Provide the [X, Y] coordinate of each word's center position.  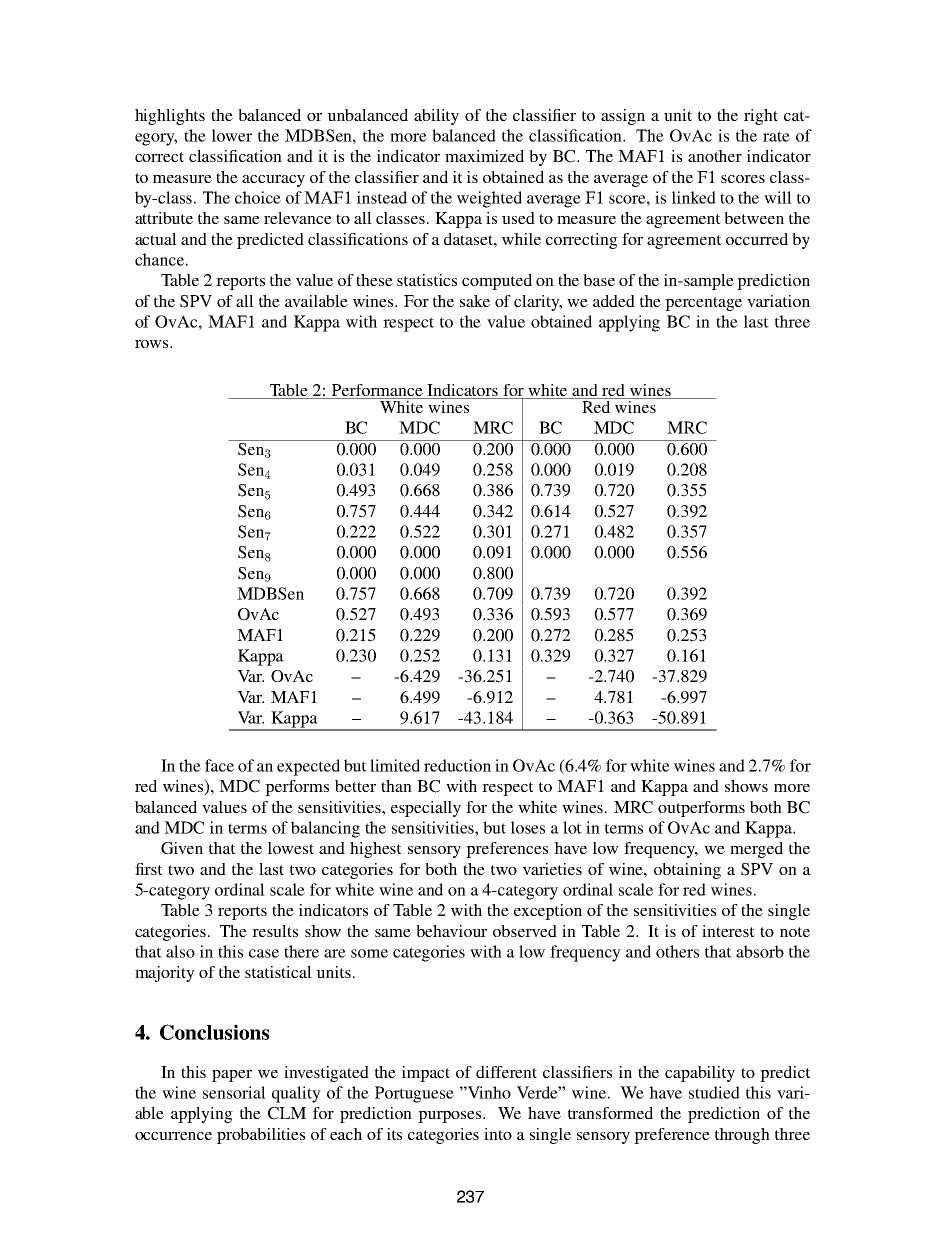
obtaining [687, 871]
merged [756, 850]
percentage [703, 304]
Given [182, 848]
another [715, 156]
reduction [457, 765]
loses [528, 827]
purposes [451, 1117]
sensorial [234, 1092]
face [219, 765]
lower [232, 135]
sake [475, 301]
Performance [377, 391]
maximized [484, 156]
